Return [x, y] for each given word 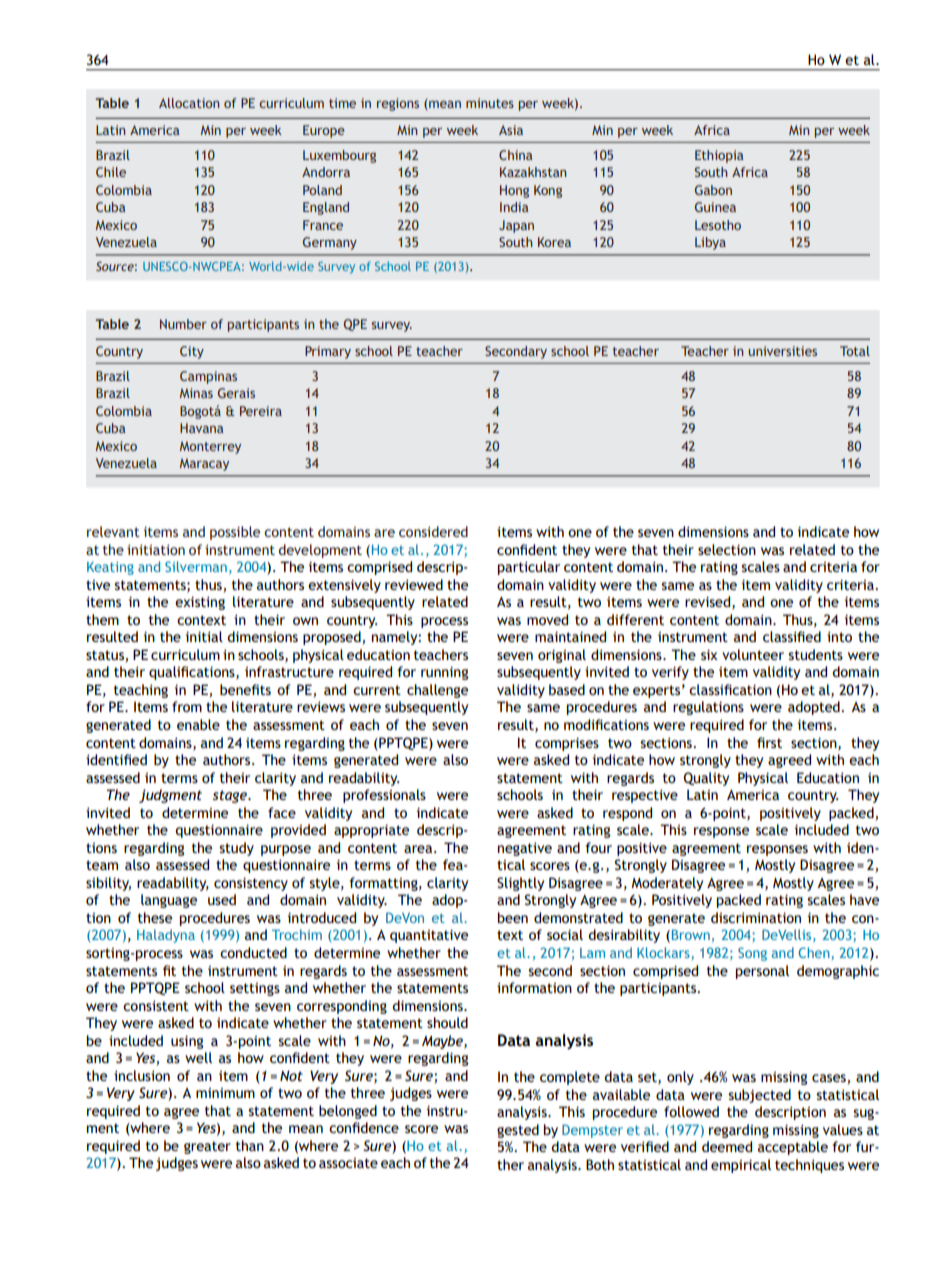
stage [231, 796]
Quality [706, 779]
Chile [111, 172]
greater [207, 1147]
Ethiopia [719, 156]
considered [433, 531]
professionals [384, 796]
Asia [511, 130]
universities [782, 351]
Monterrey [210, 447]
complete [570, 1078]
